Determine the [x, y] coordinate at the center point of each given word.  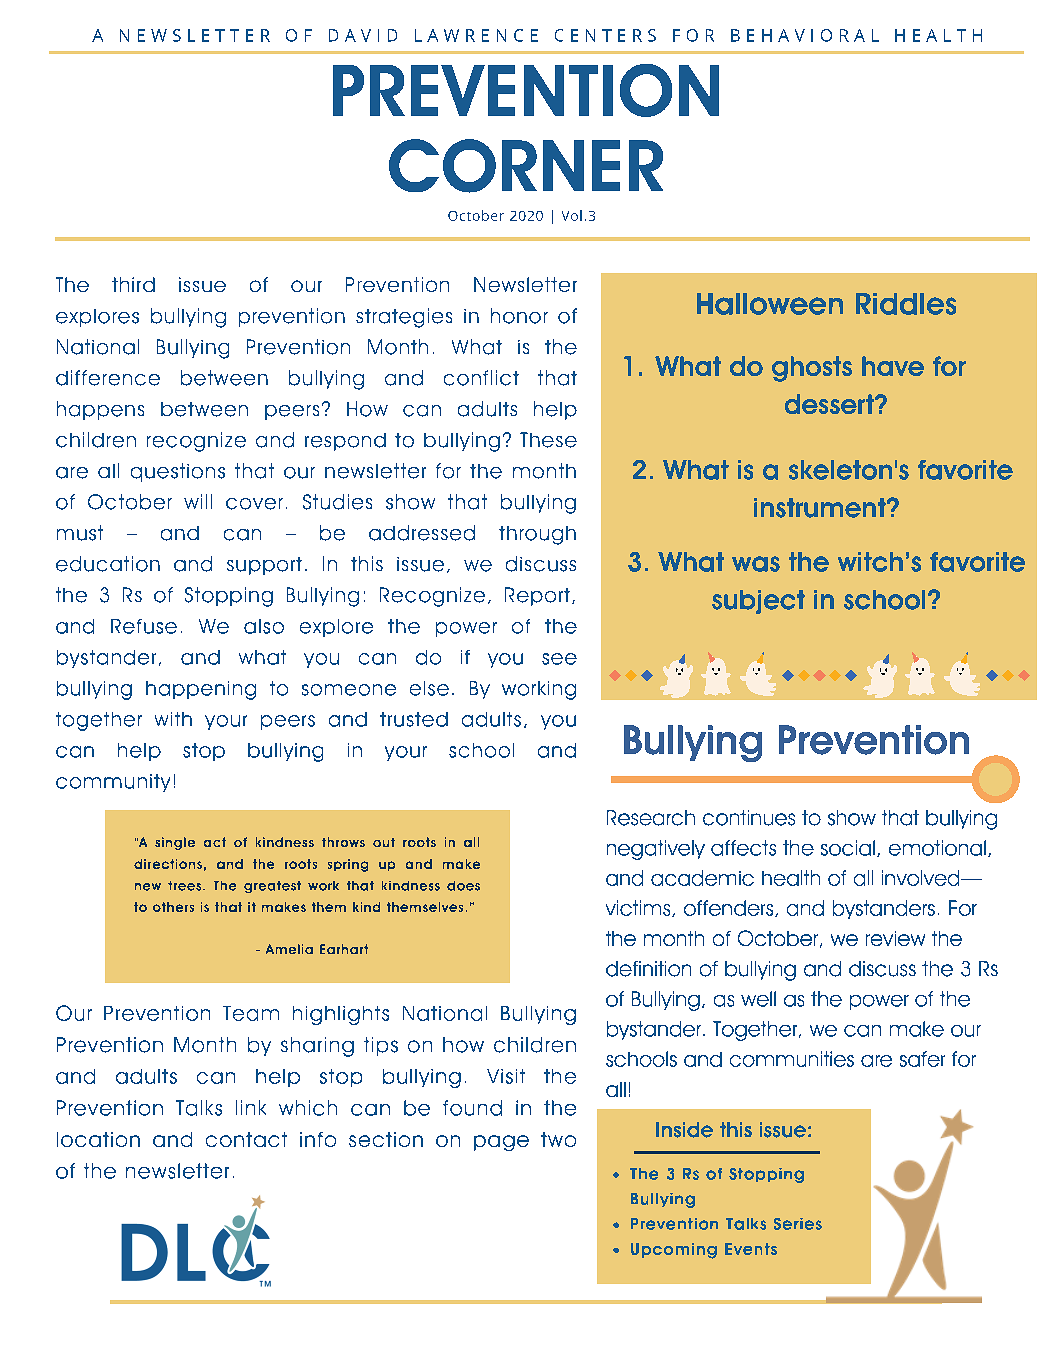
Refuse [144, 626]
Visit [506, 1076]
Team [251, 1013]
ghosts [812, 369]
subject [758, 602]
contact [246, 1139]
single [175, 843]
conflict [481, 378]
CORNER [526, 166]
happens [100, 410]
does [463, 886]
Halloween [770, 304]
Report [537, 596]
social [848, 848]
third [133, 284]
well [758, 999]
